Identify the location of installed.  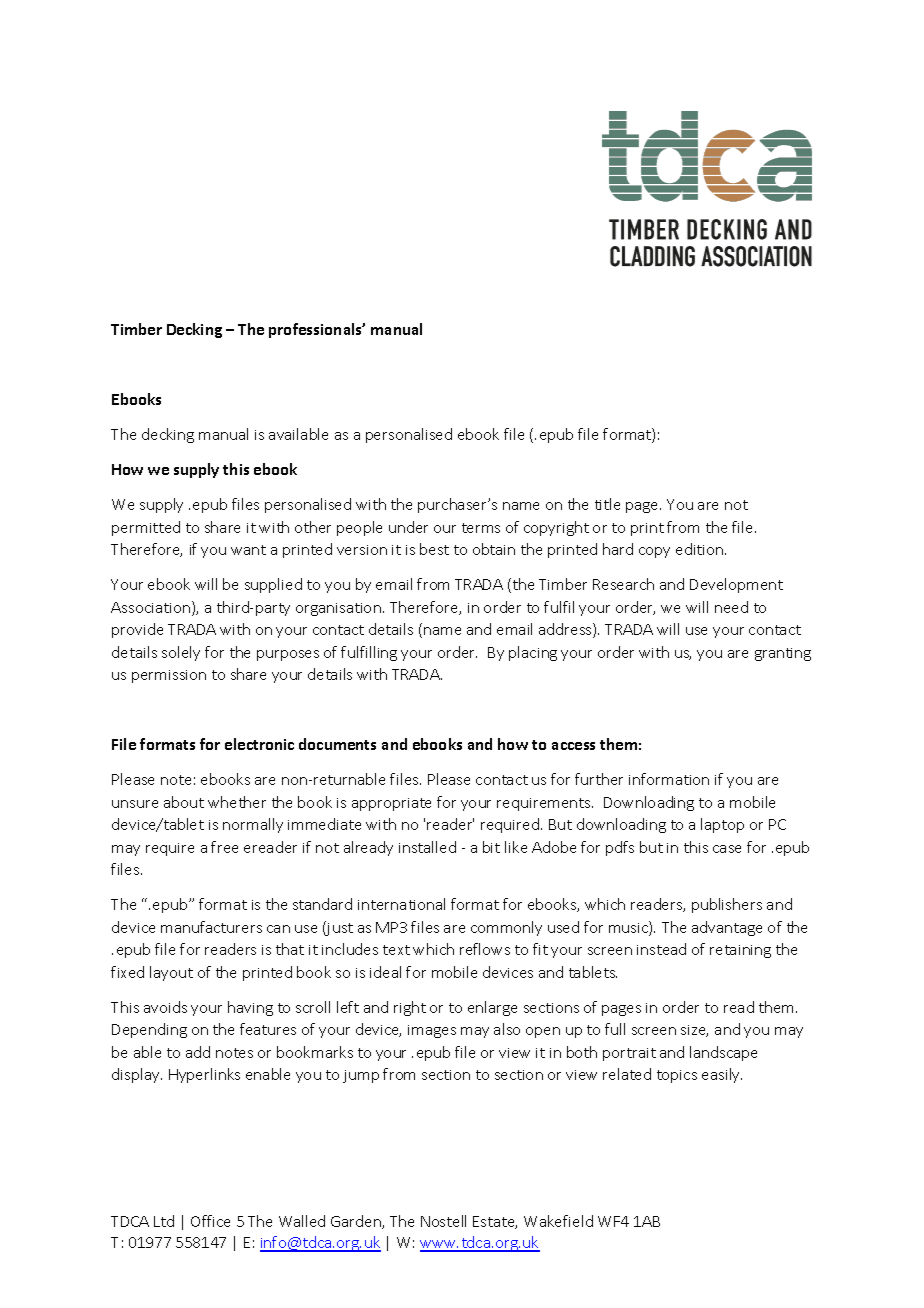
(427, 847).
